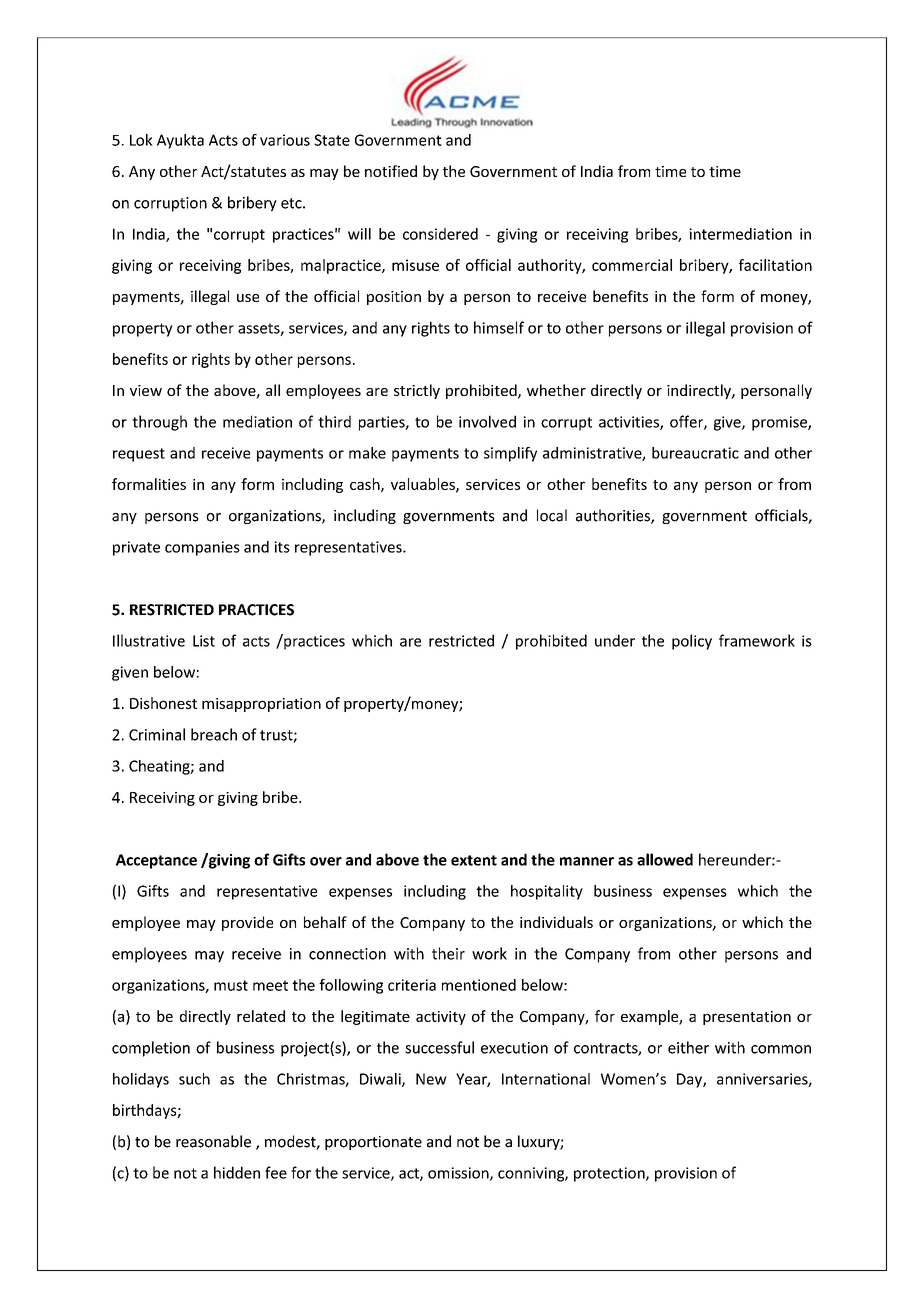  Describe the element at coordinates (156, 861) in the screenshot. I see `Acceptance` at that location.
